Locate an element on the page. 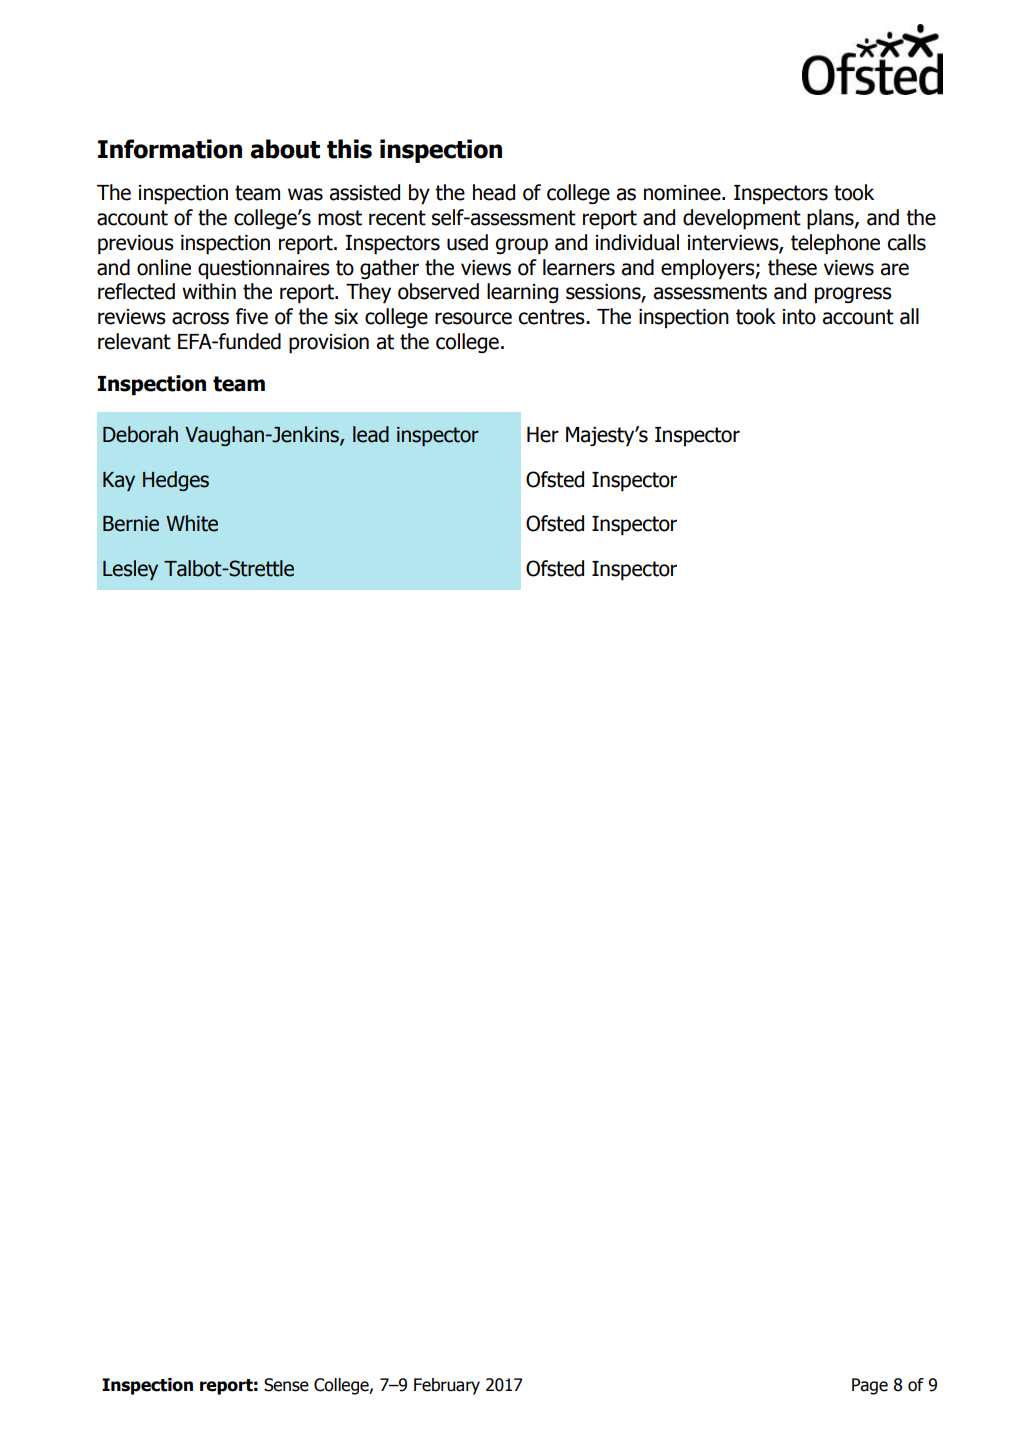 This document has height=1438, width=1015. Information is located at coordinates (170, 149).
